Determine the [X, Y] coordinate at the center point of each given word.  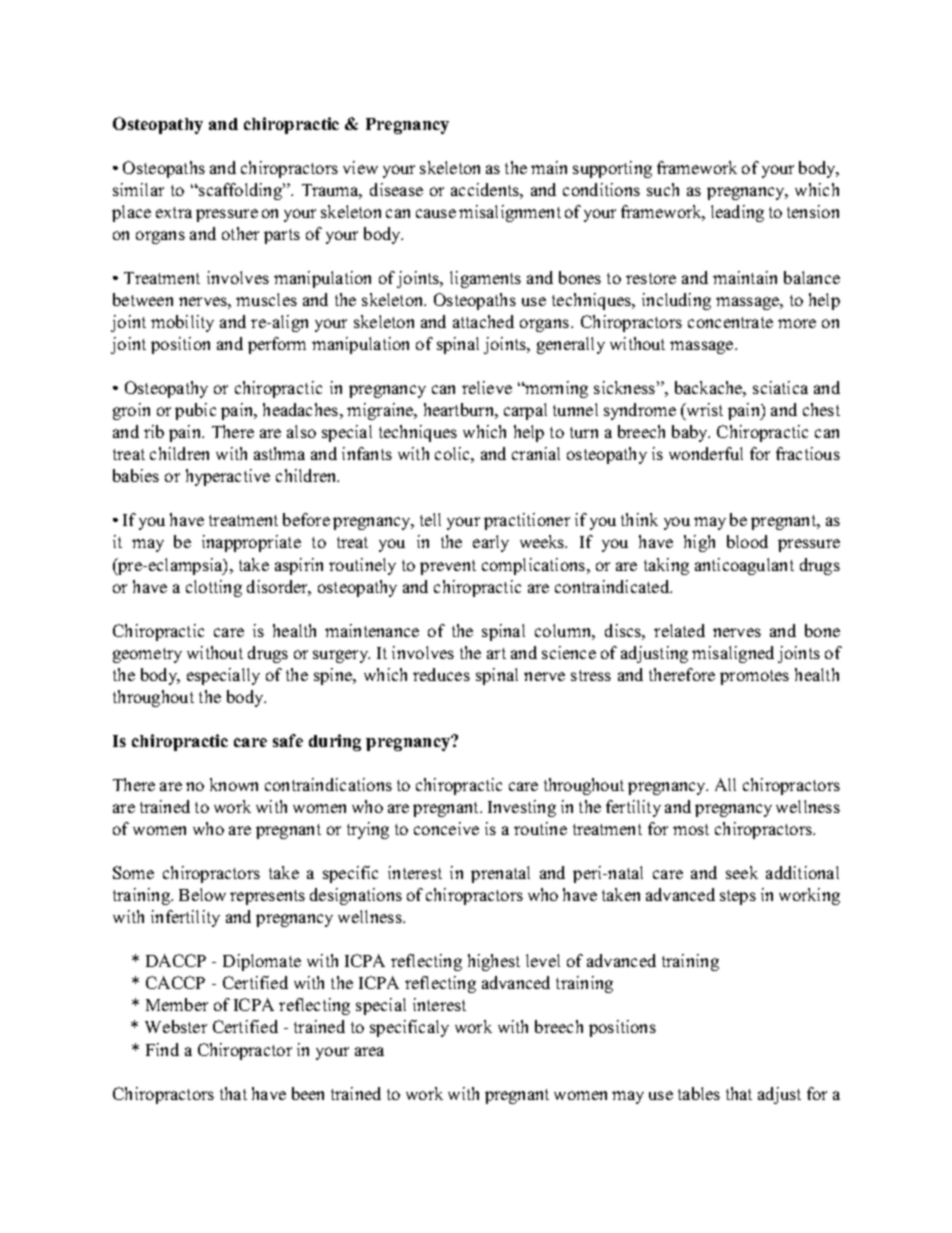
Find [162, 1049]
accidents [486, 189]
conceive [446, 828]
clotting [214, 588]
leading [737, 213]
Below [202, 894]
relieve [487, 387]
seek [742, 872]
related [679, 630]
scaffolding [240, 191]
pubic [195, 411]
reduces [441, 674]
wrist [703, 409]
